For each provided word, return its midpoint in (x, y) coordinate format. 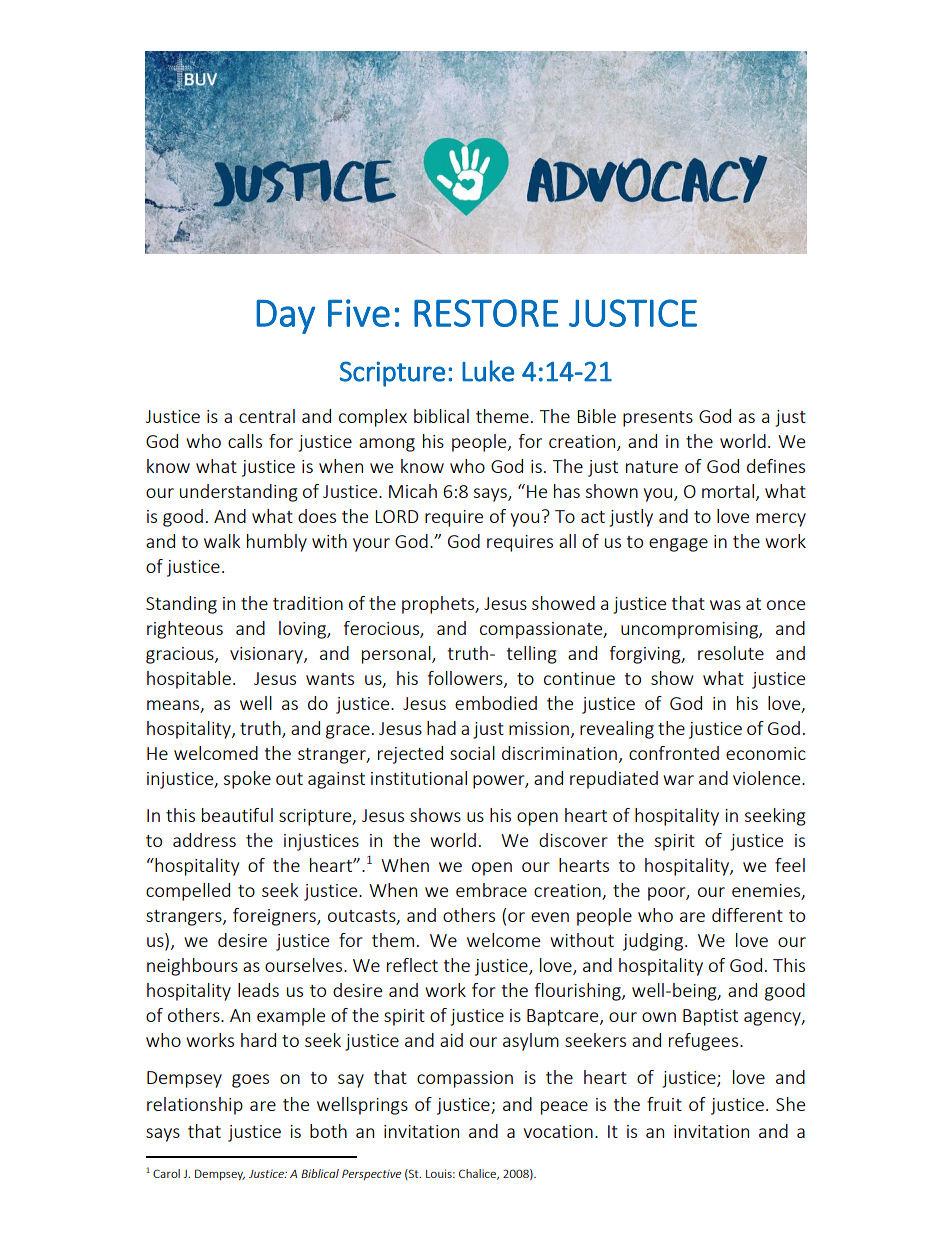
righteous (185, 630)
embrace (491, 890)
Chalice (479, 1174)
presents (658, 419)
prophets (439, 605)
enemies (767, 891)
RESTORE (486, 313)
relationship (195, 1106)
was (725, 605)
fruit (664, 1104)
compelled (188, 892)
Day (285, 317)
